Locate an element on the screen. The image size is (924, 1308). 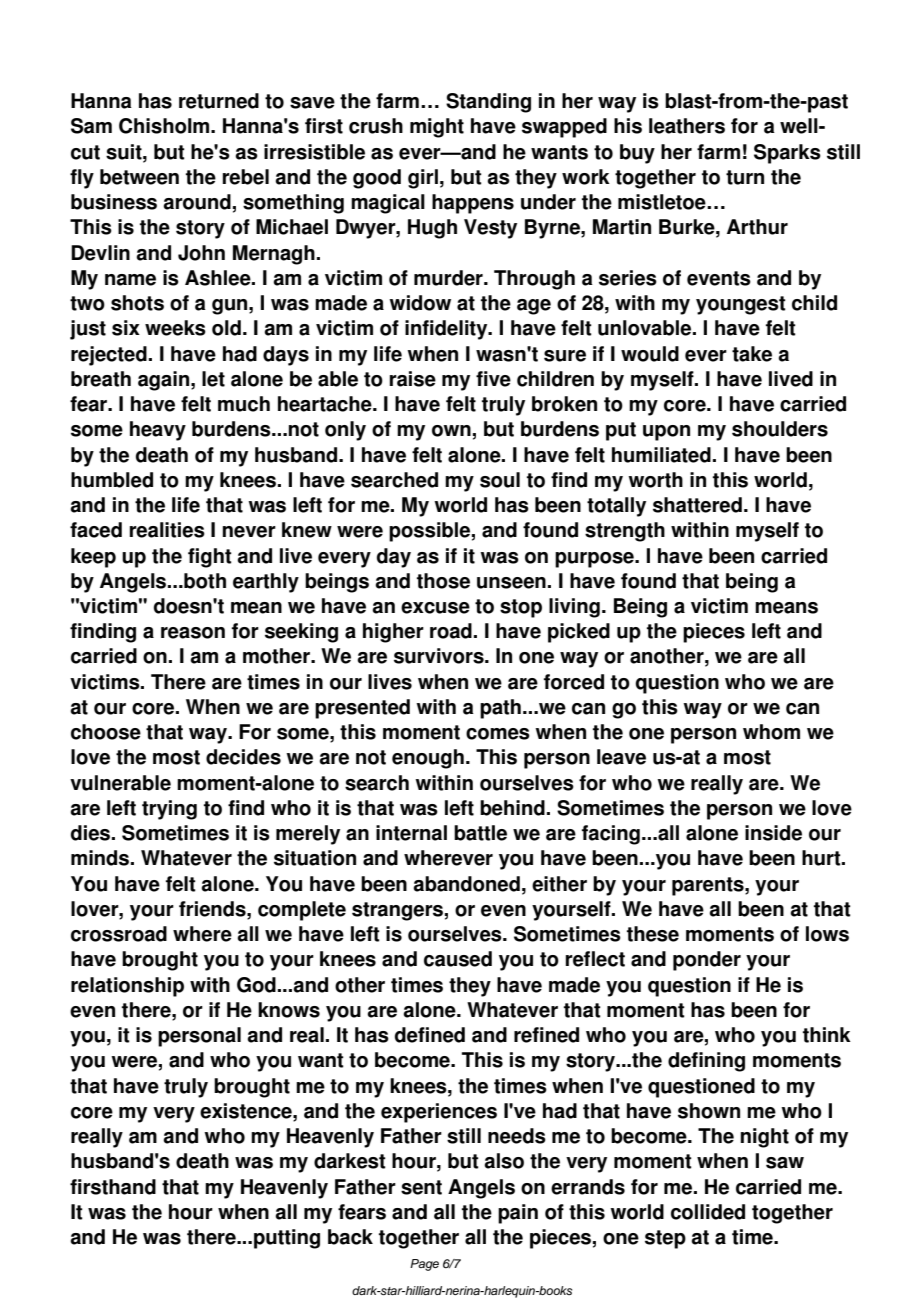
might is located at coordinates (437, 128).
